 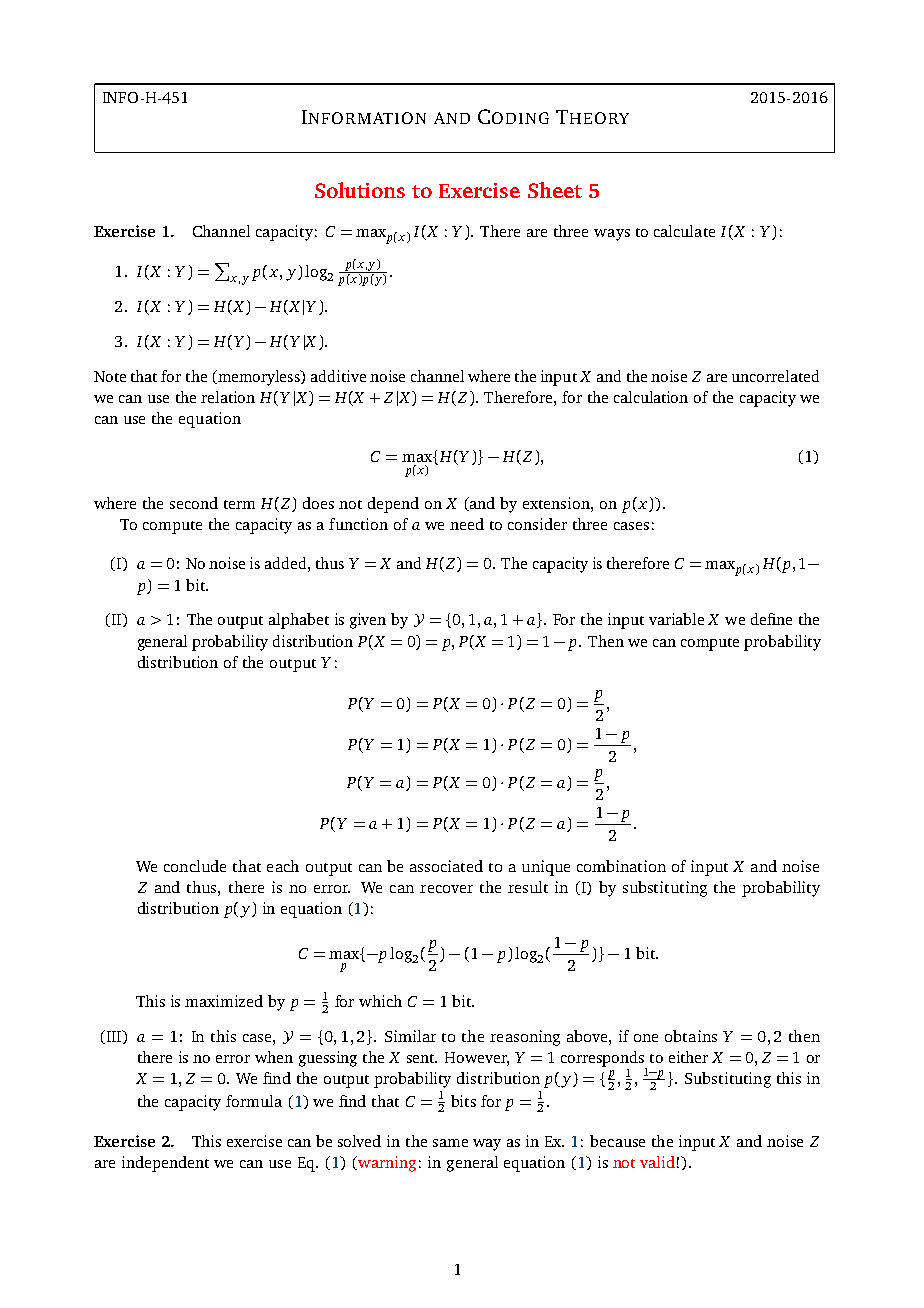 I want to click on Sheet, so click(x=555, y=190).
